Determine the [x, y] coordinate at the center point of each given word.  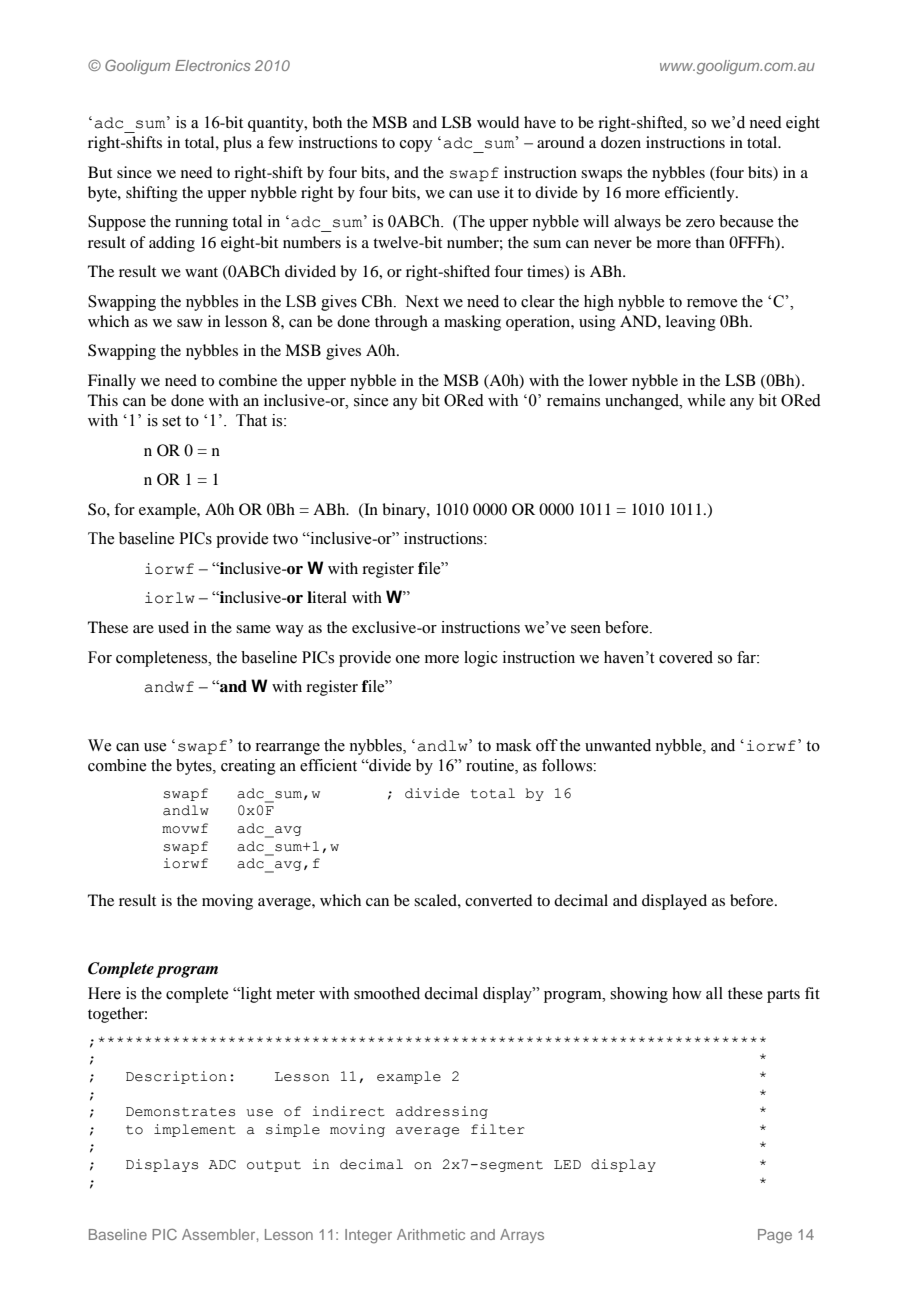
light [255, 995]
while [706, 400]
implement [195, 1130]
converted [498, 900]
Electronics [213, 65]
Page [775, 1236]
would [498, 122]
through [401, 323]
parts [783, 996]
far [747, 657]
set [171, 421]
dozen [621, 142]
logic [481, 659]
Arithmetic [431, 1234]
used [173, 627]
